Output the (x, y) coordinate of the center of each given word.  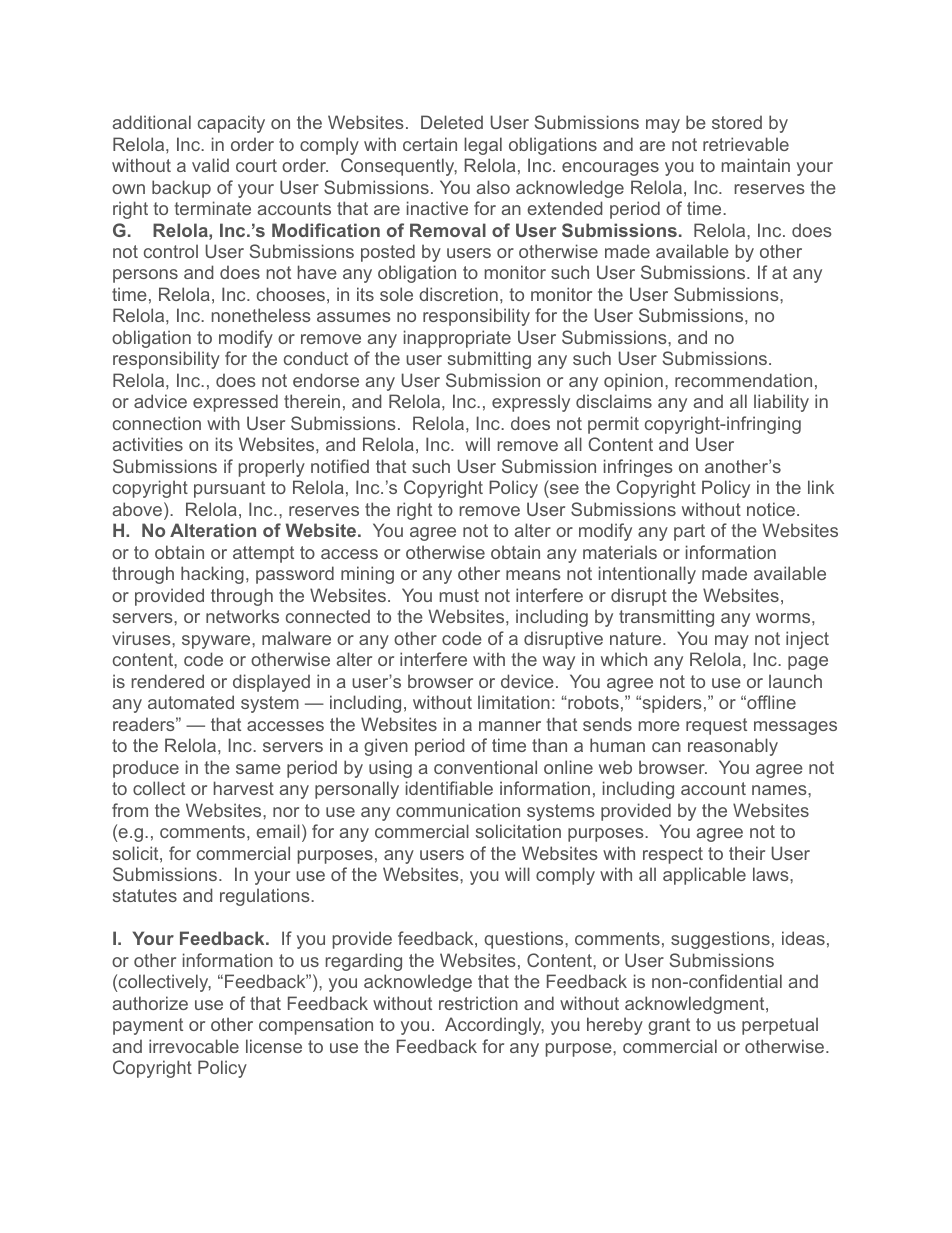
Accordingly (494, 1026)
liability (781, 403)
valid (210, 165)
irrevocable (194, 1046)
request (716, 726)
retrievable (746, 144)
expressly (531, 403)
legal (483, 146)
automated (191, 702)
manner (510, 726)
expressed (235, 403)
